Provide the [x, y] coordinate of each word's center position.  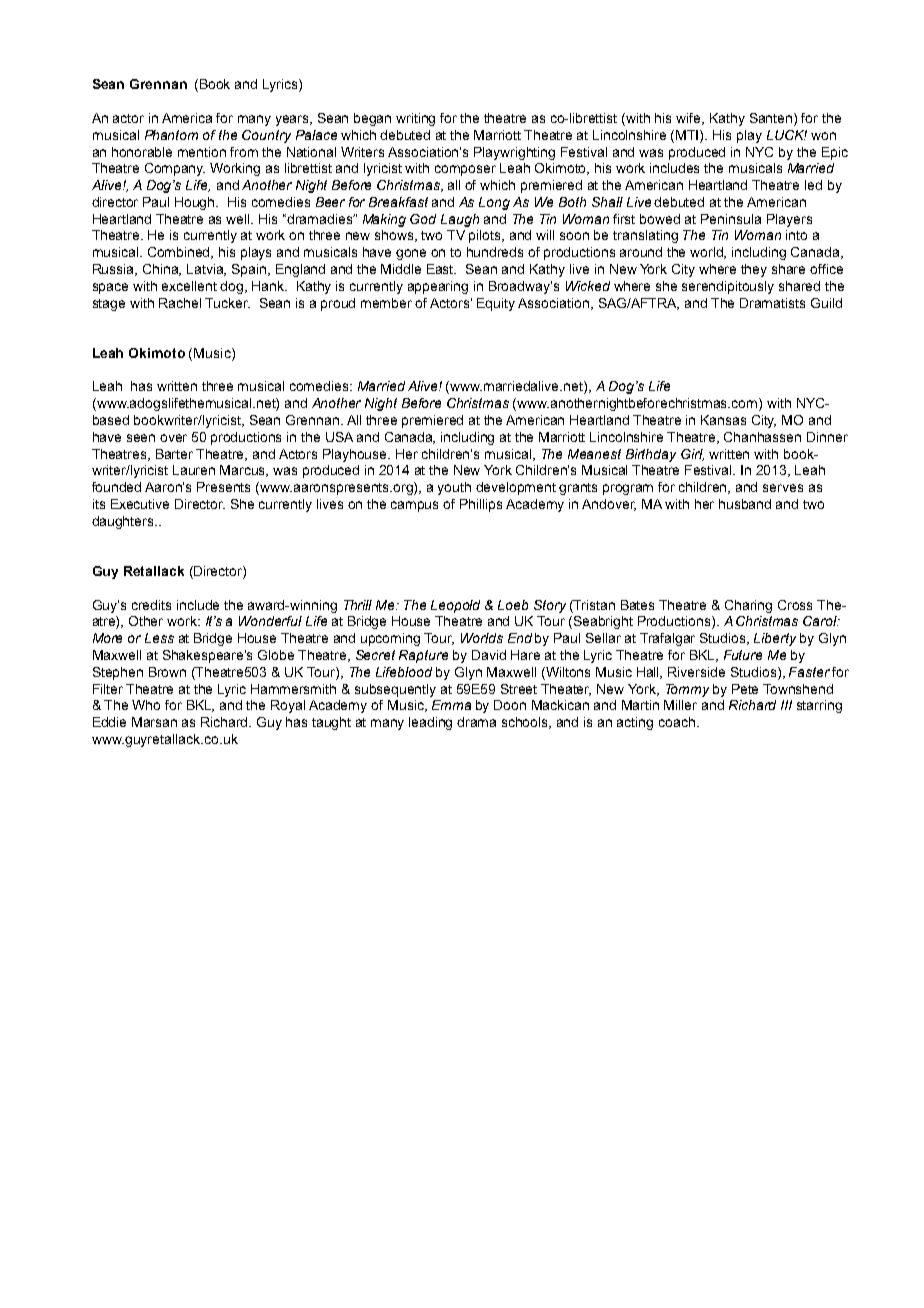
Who [146, 705]
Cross [795, 605]
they [754, 270]
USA [339, 437]
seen [141, 438]
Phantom [171, 135]
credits [151, 605]
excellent [189, 286]
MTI [688, 135]
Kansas [723, 420]
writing [415, 119]
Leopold [455, 606]
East [441, 269]
